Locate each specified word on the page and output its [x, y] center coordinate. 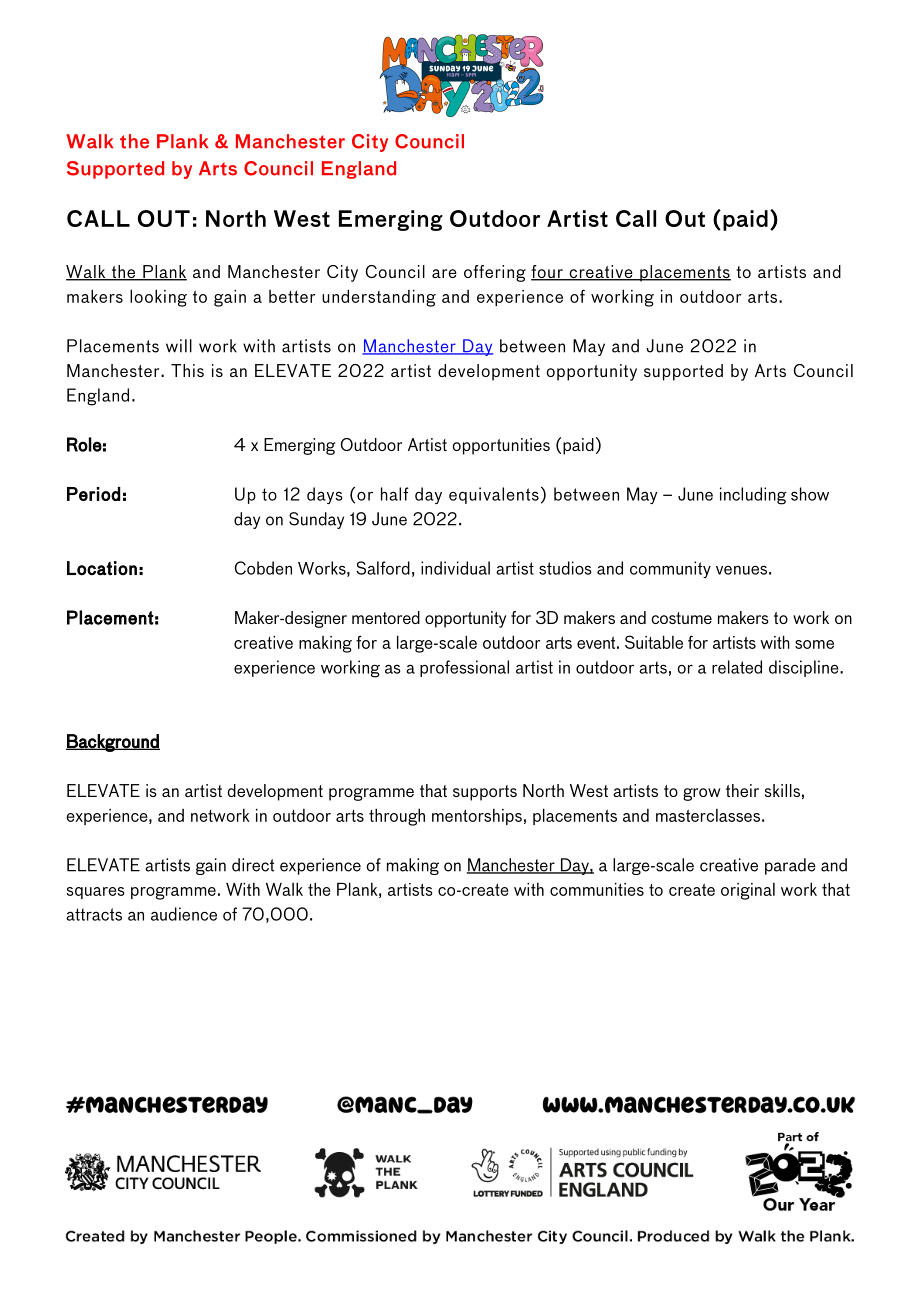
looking [158, 298]
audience [184, 914]
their [742, 790]
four [548, 273]
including [753, 496]
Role [84, 444]
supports [485, 793]
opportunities [501, 446]
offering [495, 273]
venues [741, 570]
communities [597, 889]
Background [113, 743]
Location [102, 568]
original [748, 891]
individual [455, 568]
